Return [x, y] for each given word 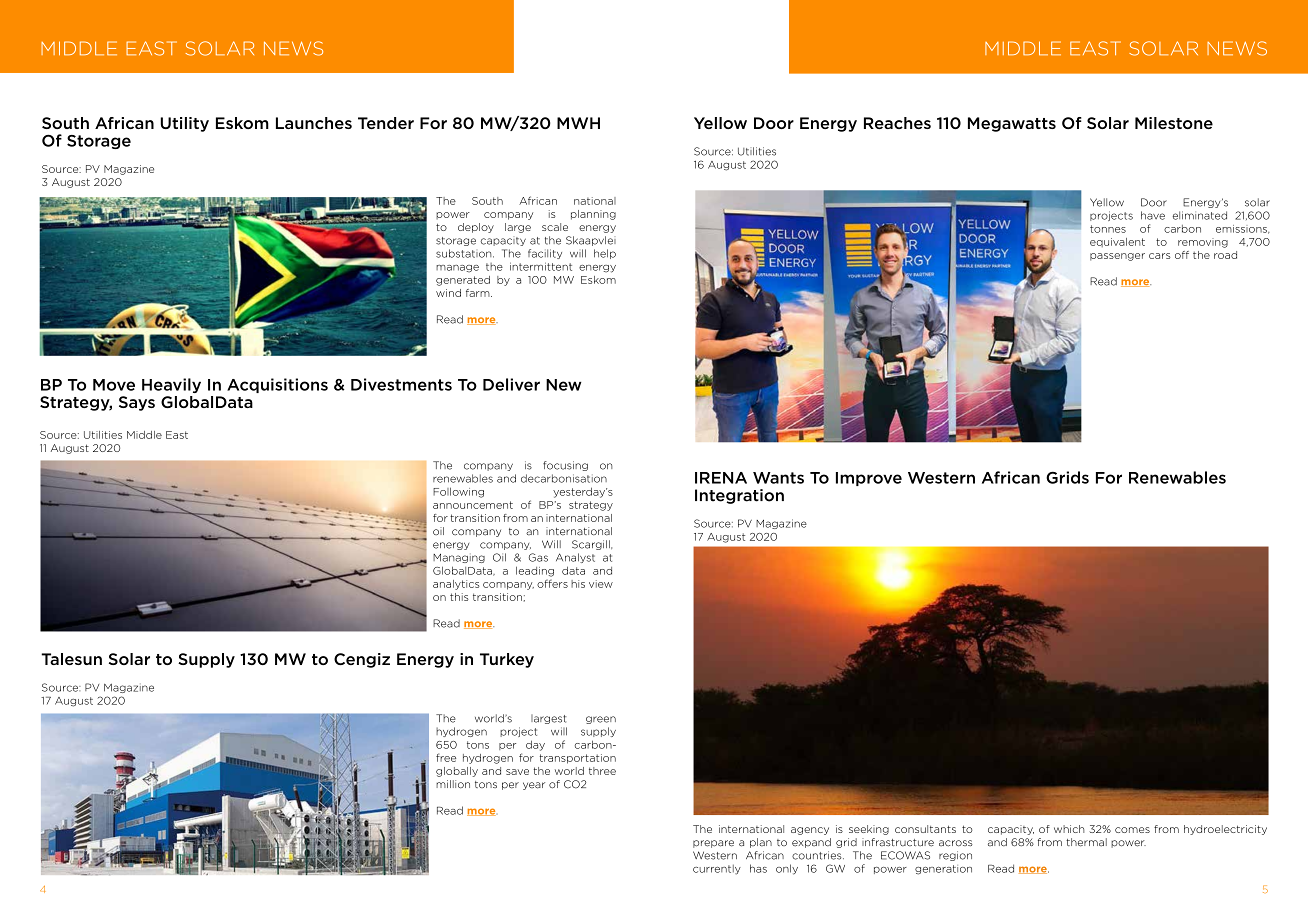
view [601, 584]
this [459, 597]
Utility [184, 124]
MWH [578, 123]
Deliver [511, 384]
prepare [713, 844]
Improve [869, 479]
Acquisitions [277, 385]
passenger [1117, 257]
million [453, 784]
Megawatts [1012, 124]
